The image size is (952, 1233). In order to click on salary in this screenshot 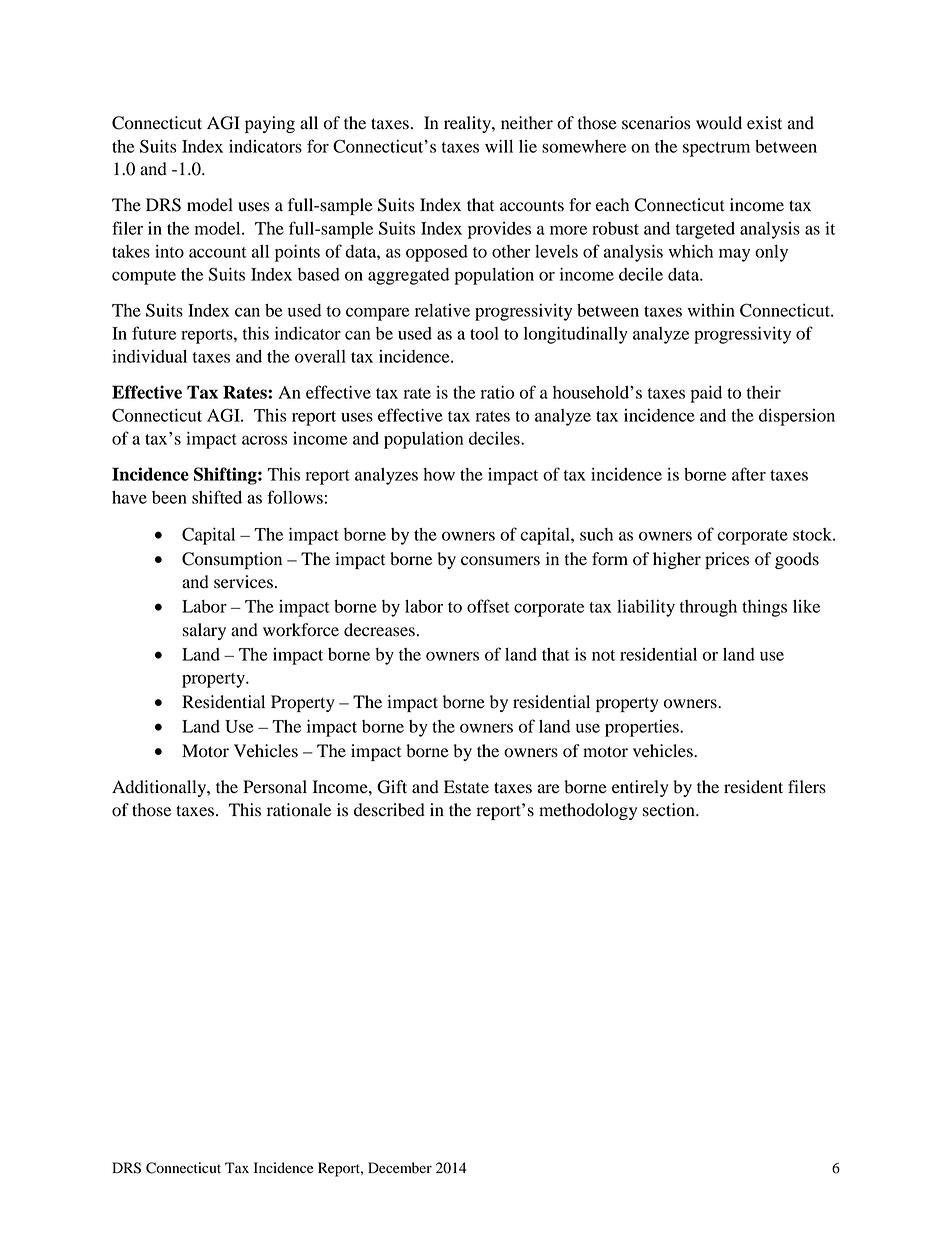, I will do `click(204, 631)`.
